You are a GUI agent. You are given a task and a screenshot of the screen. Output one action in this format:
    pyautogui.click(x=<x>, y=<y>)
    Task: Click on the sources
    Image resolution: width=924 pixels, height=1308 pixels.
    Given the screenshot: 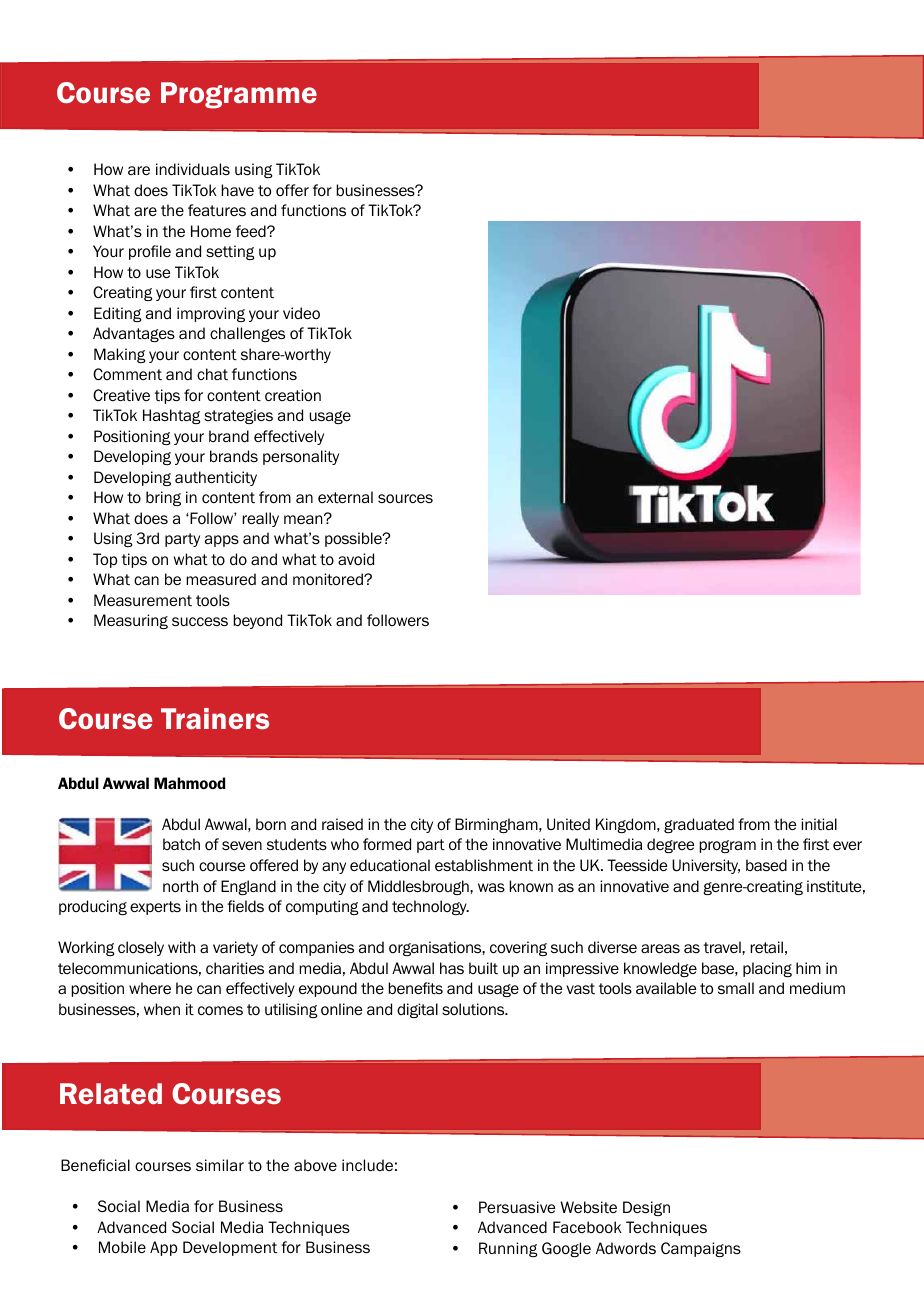 What is the action you would take?
    pyautogui.click(x=405, y=498)
